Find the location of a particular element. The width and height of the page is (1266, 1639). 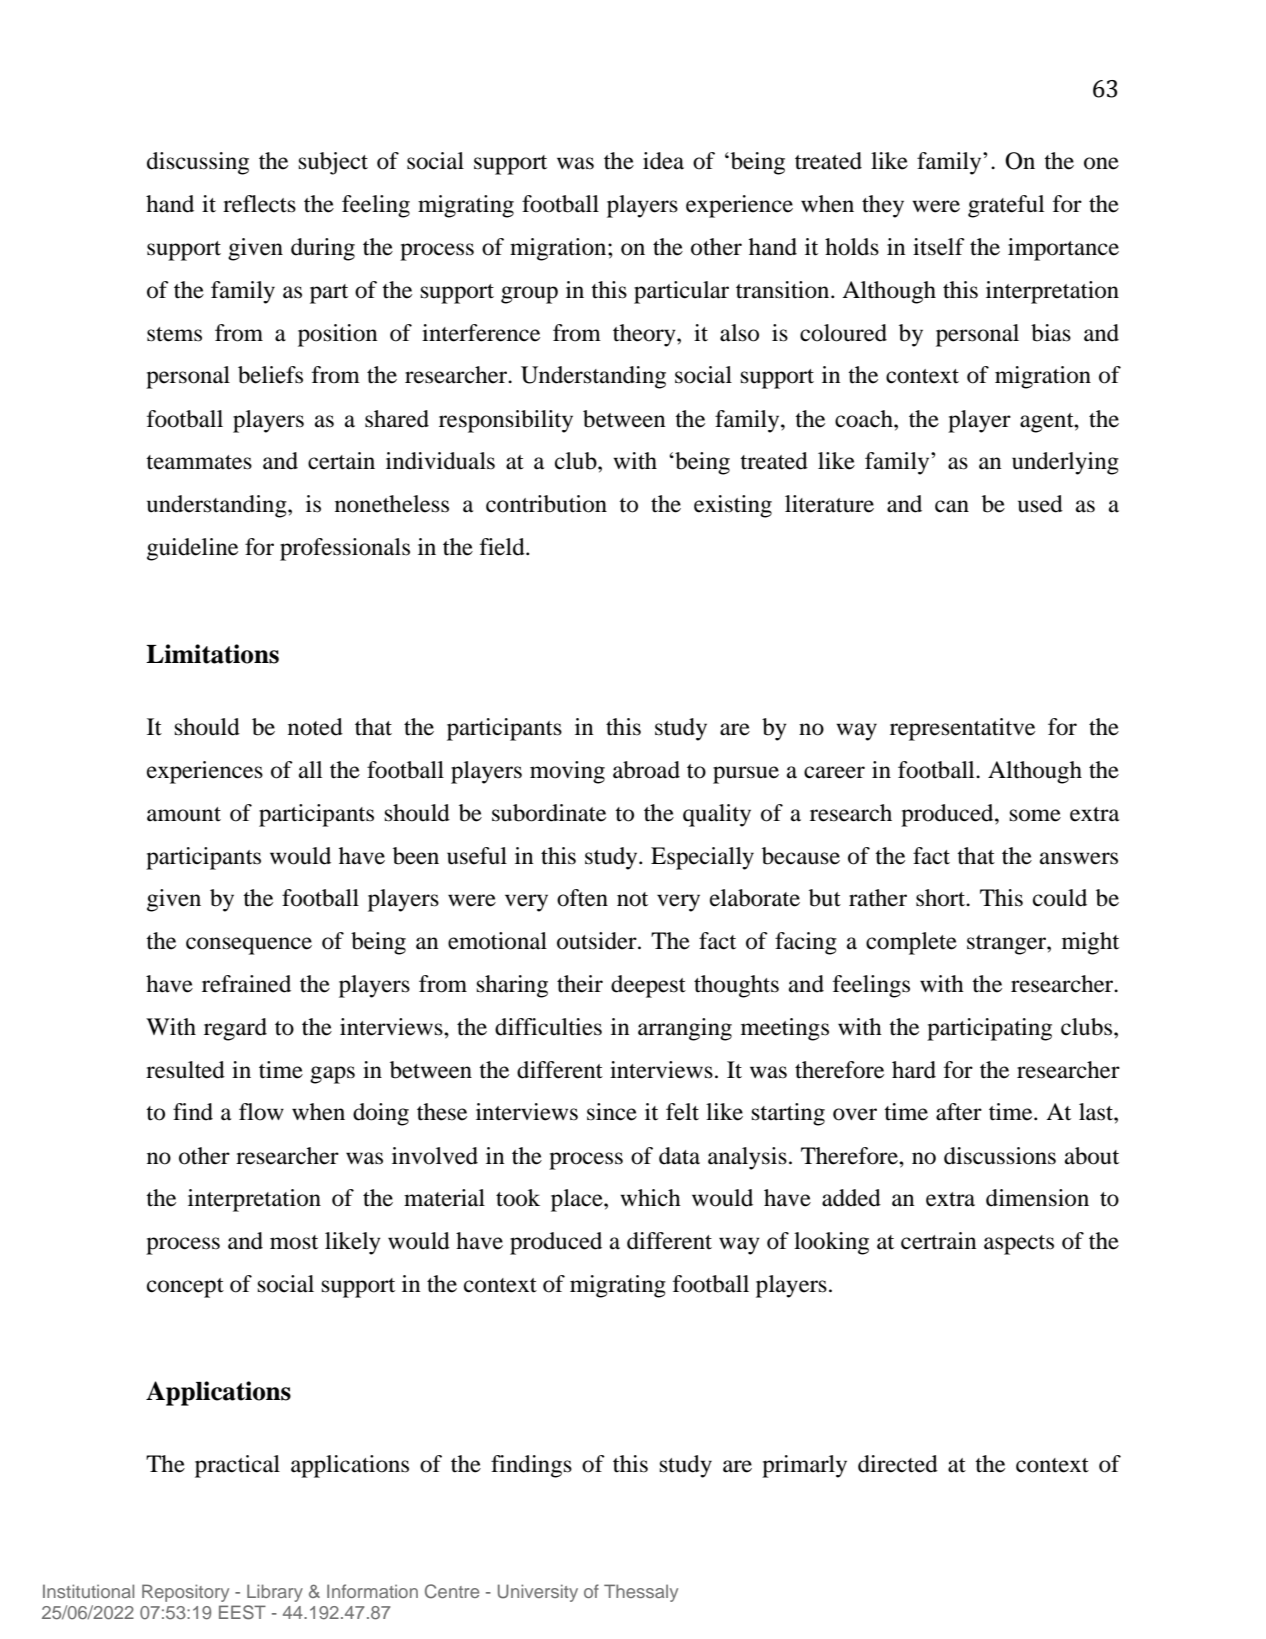

aspects is located at coordinates (1019, 1245).
